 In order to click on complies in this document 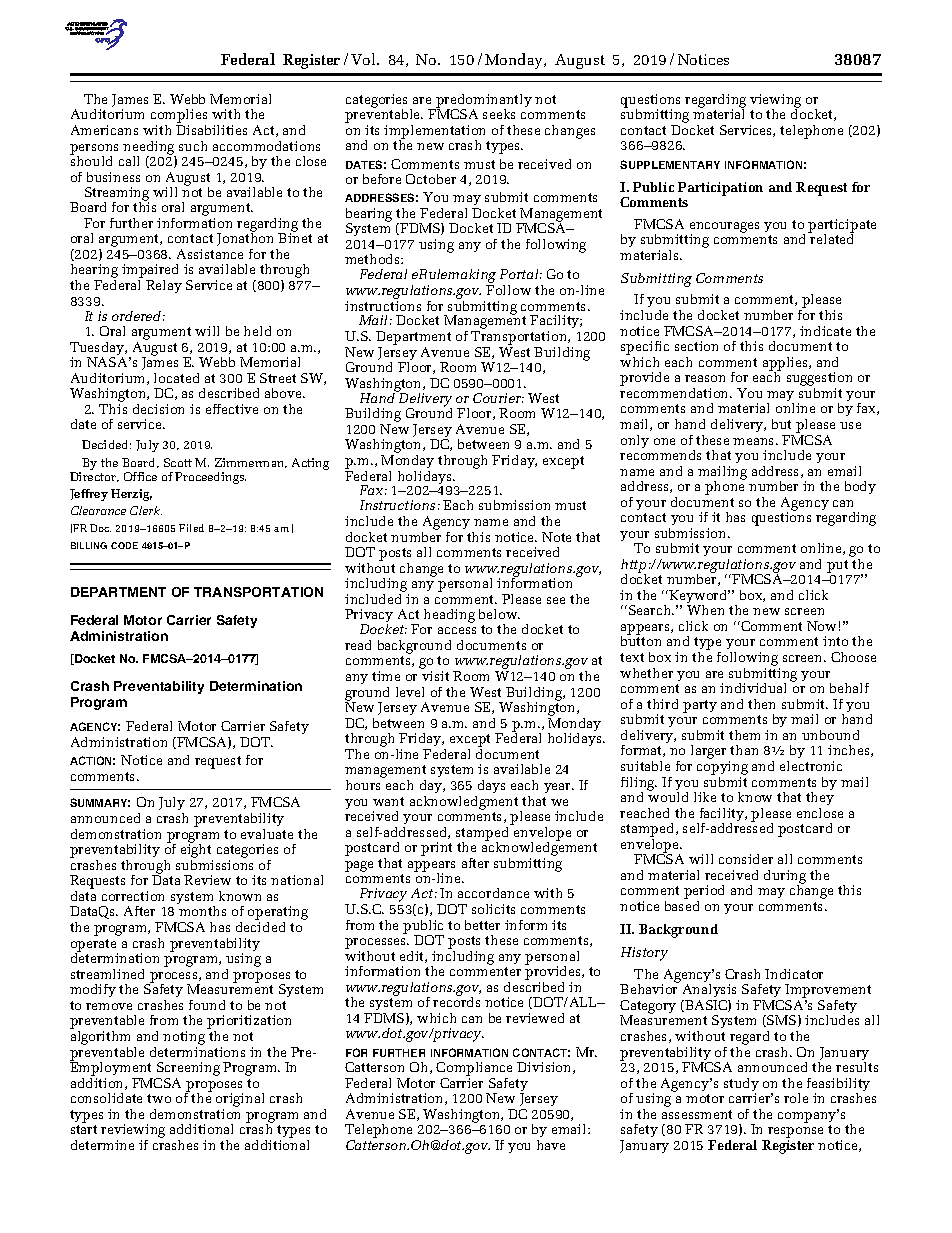, I will do `click(179, 117)`.
